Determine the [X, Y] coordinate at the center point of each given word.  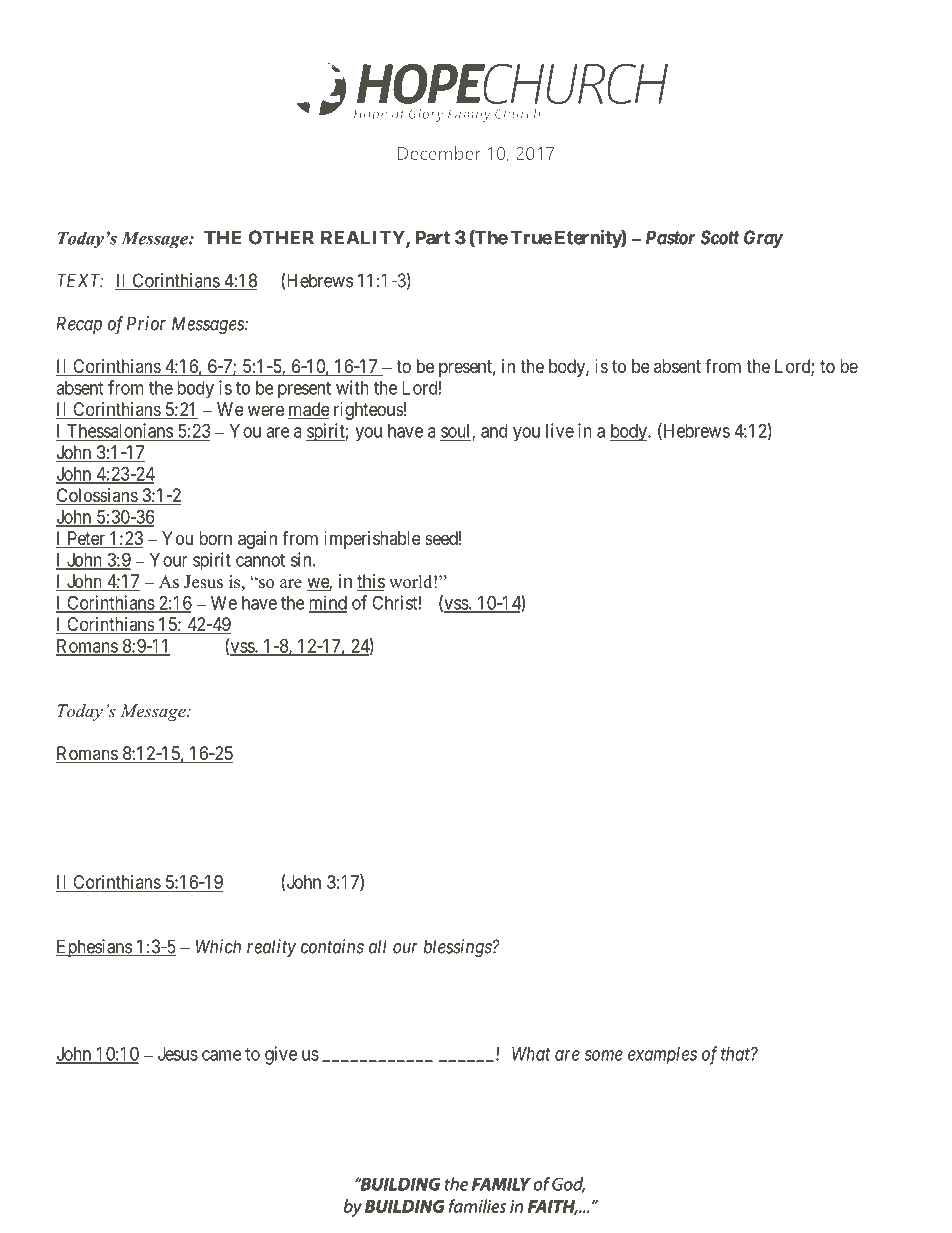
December [439, 153]
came [222, 1055]
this [371, 582]
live [560, 430]
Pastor [670, 237]
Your [169, 560]
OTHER [281, 237]
